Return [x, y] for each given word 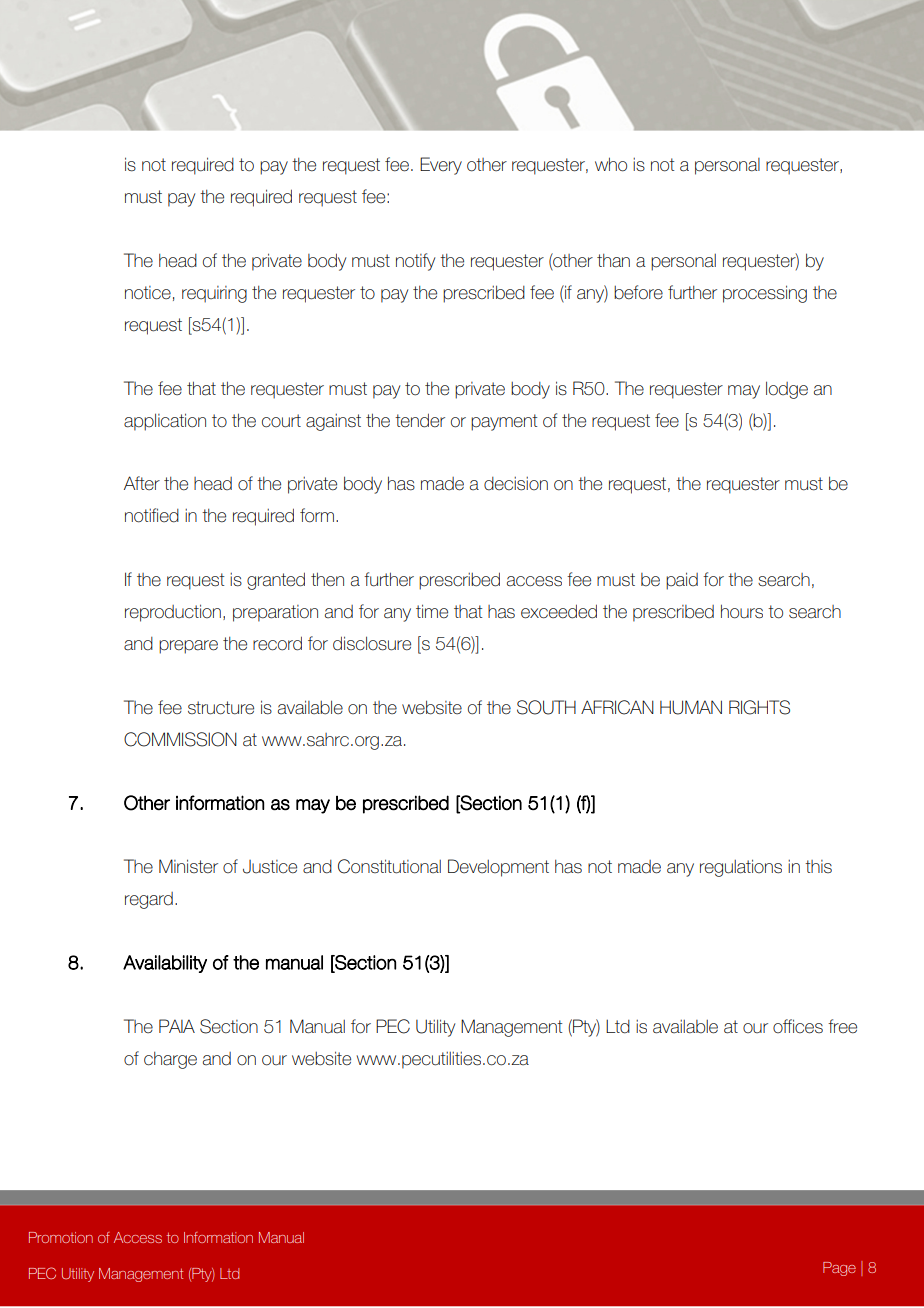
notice [148, 293]
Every [441, 166]
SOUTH [546, 707]
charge [170, 1060]
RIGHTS [759, 707]
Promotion [61, 1237]
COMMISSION [180, 739]
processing [765, 294]
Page [839, 1269]
